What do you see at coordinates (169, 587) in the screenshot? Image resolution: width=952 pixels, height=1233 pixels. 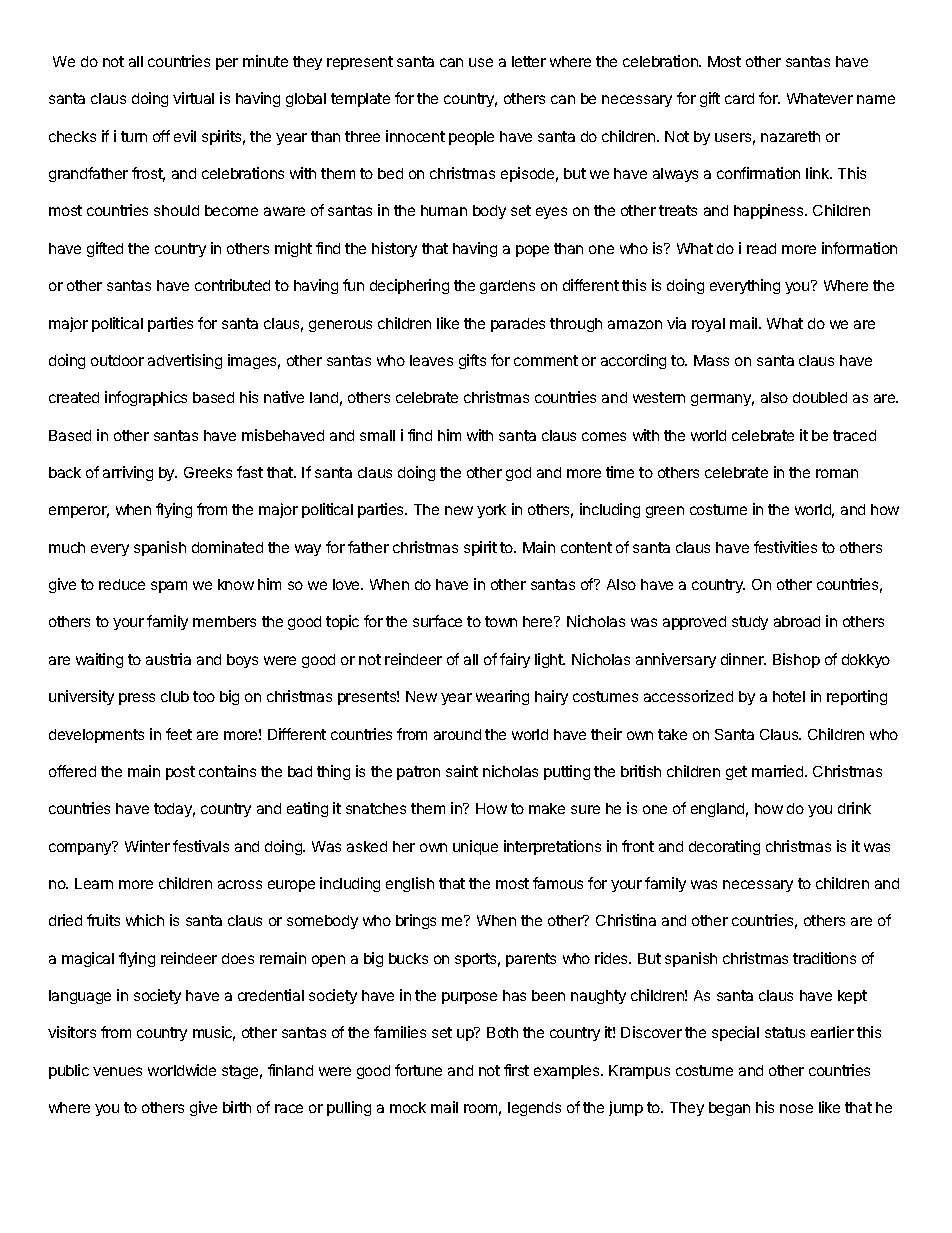 I see `spam` at bounding box center [169, 587].
